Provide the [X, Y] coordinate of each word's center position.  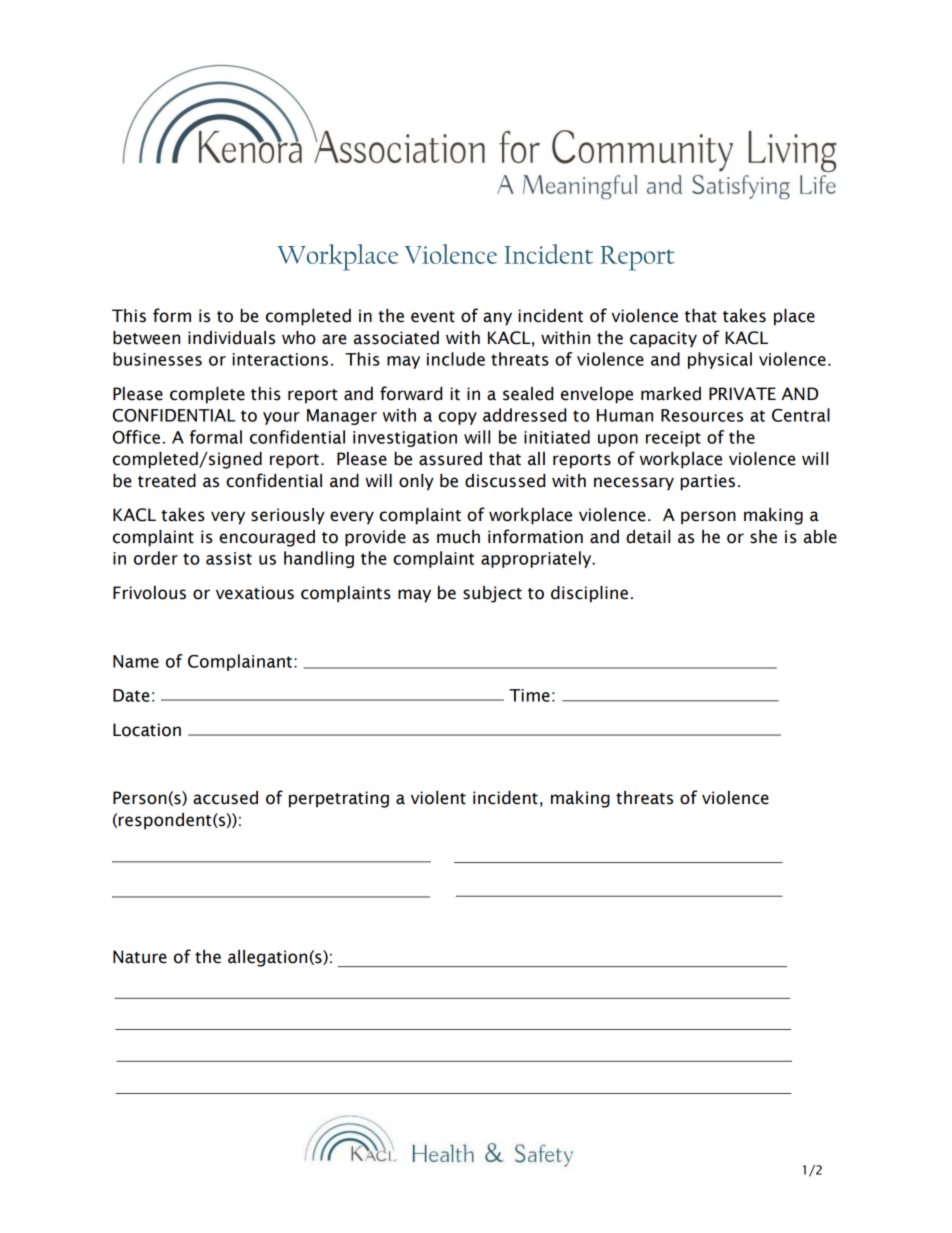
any [497, 319]
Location [147, 730]
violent [438, 798]
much [458, 537]
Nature [140, 957]
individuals [231, 338]
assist [229, 558]
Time [529, 695]
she [763, 537]
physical [720, 360]
